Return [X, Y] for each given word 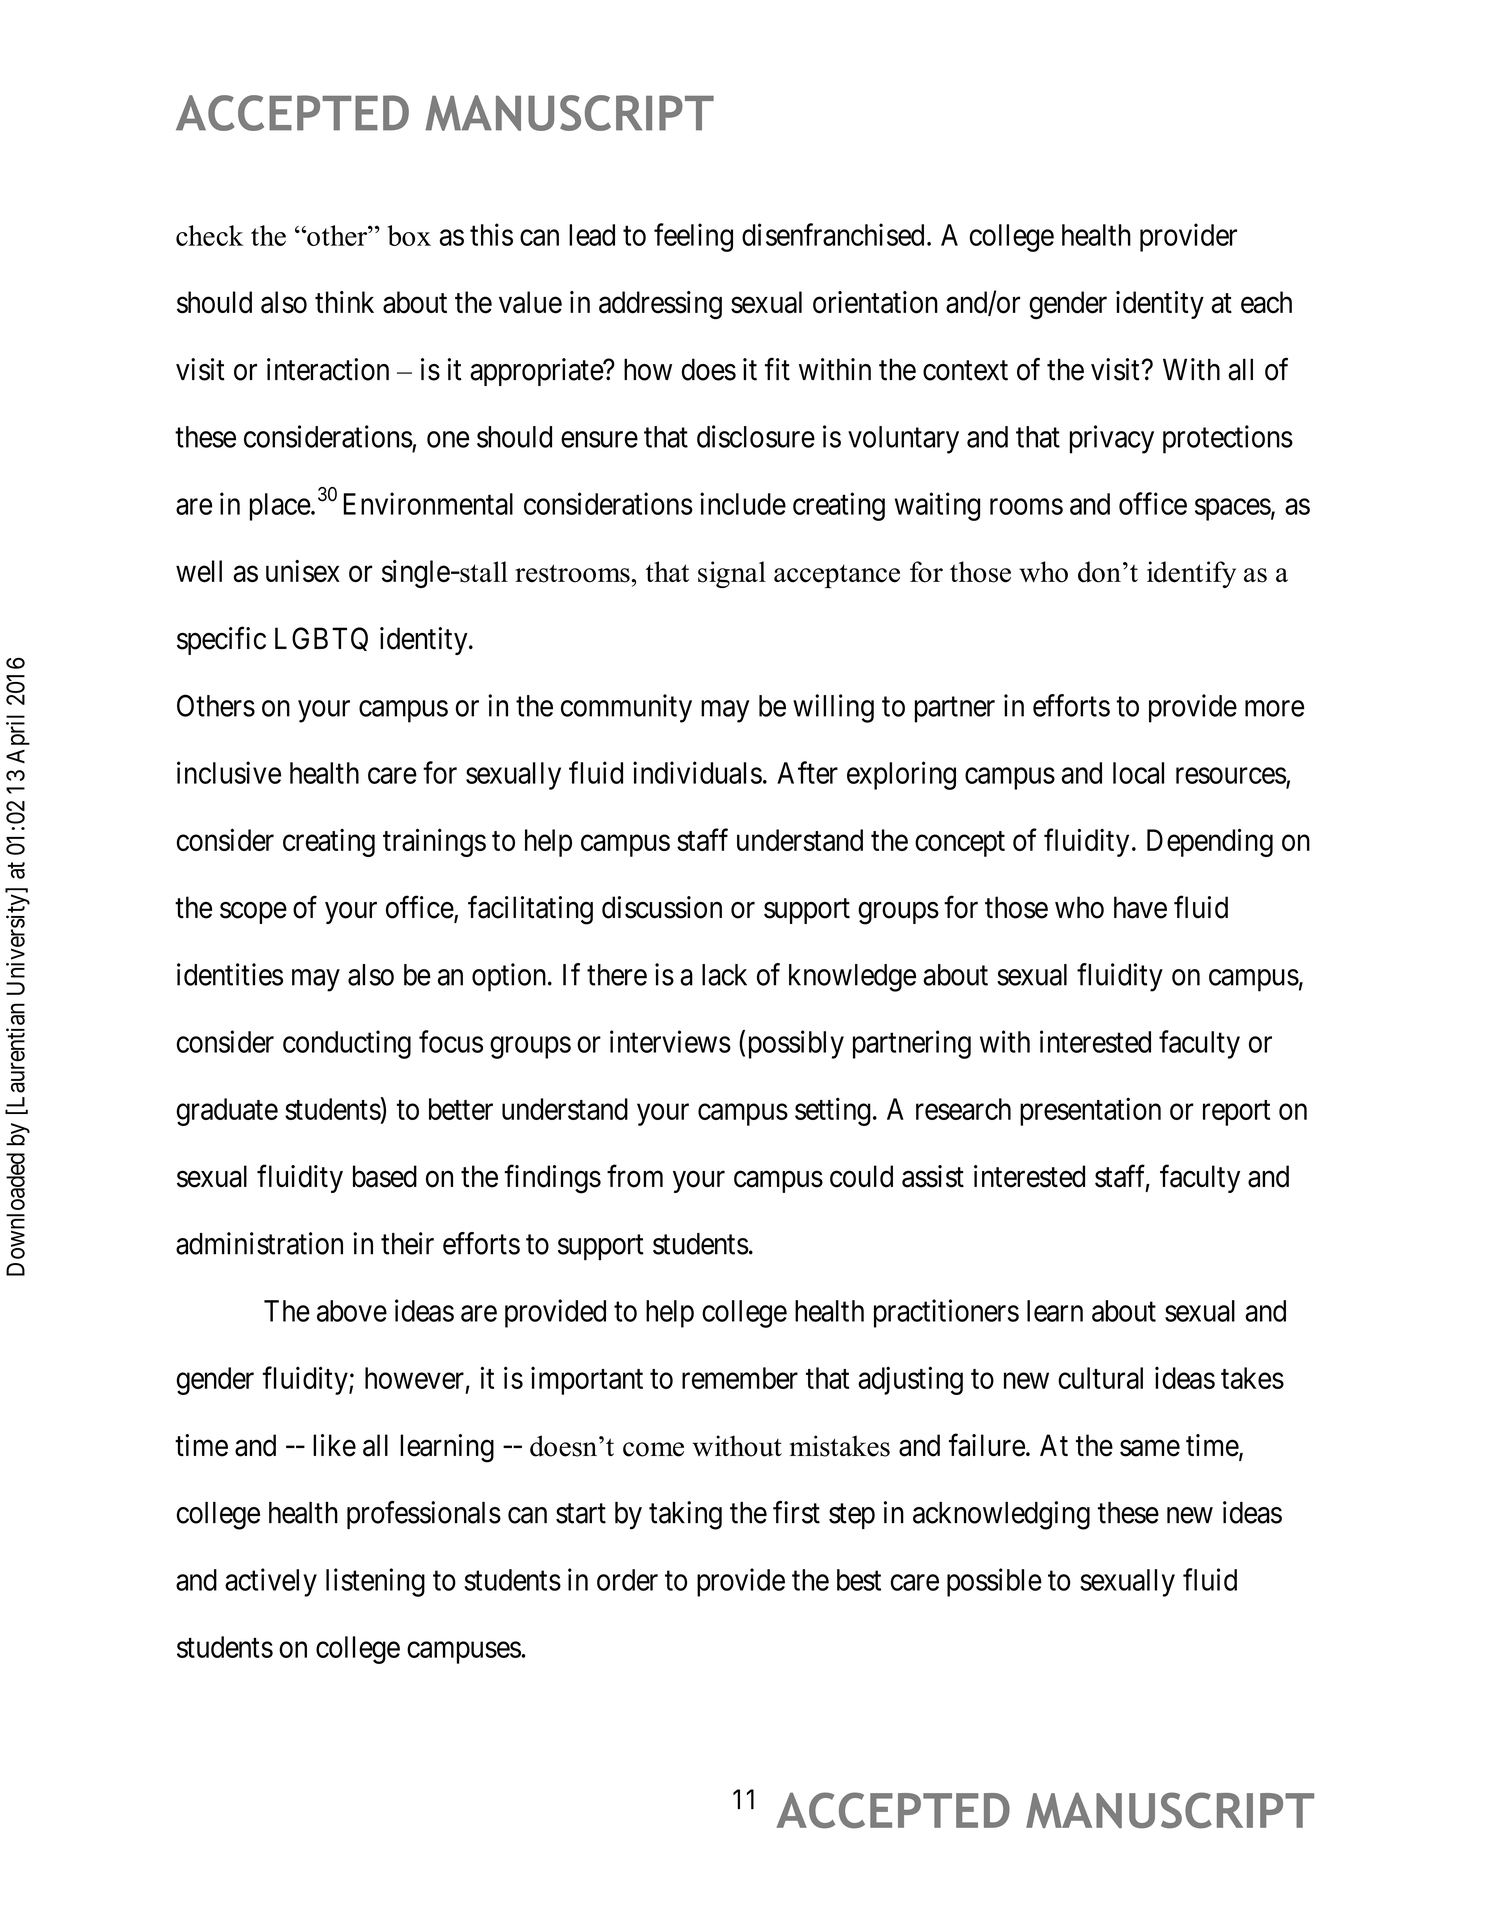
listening [375, 1582]
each [1266, 302]
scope [253, 913]
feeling [693, 237]
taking [685, 1515]
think [344, 302]
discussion [662, 907]
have [1140, 907]
